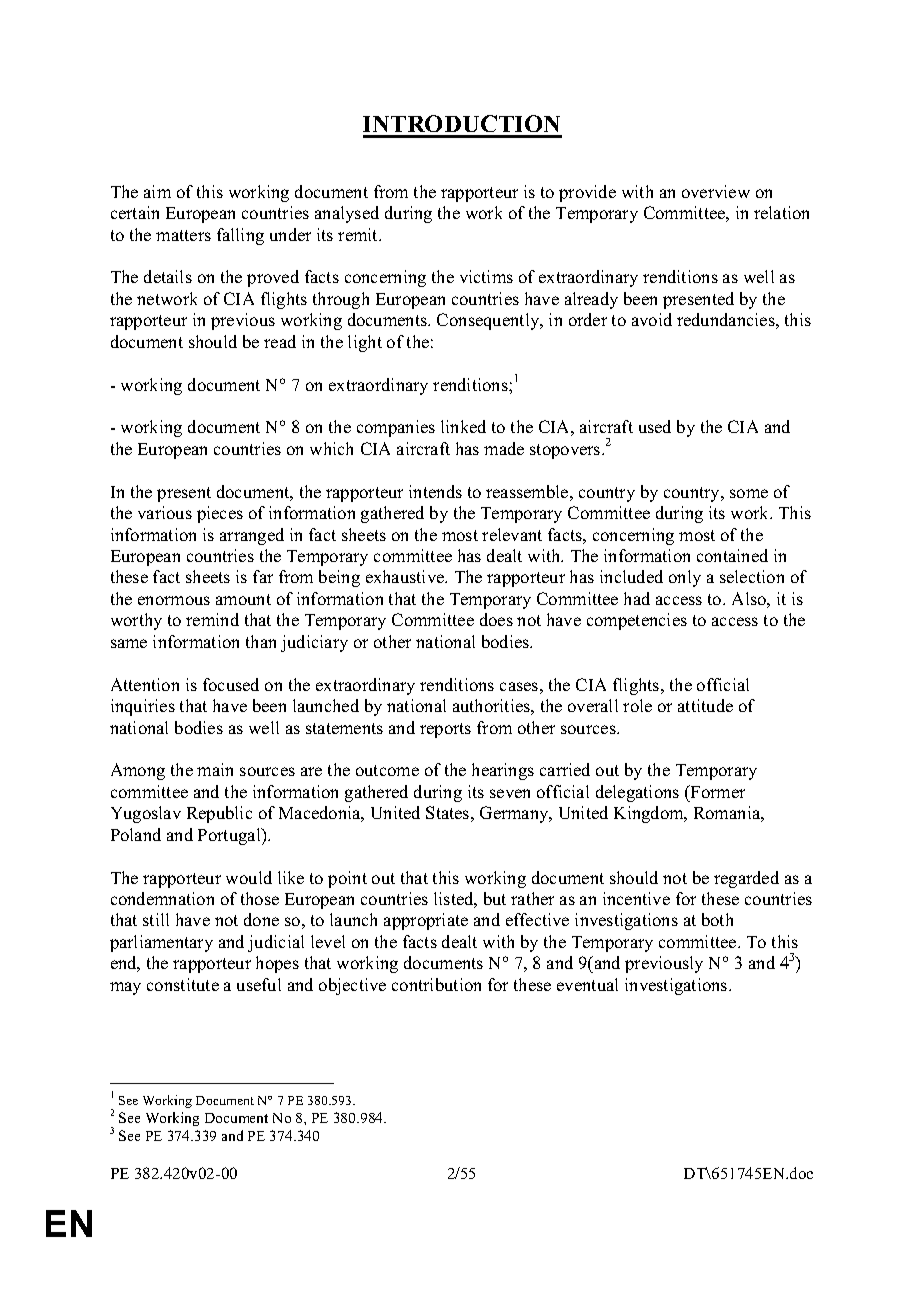  What do you see at coordinates (717, 919) in the document?
I see `both` at bounding box center [717, 919].
